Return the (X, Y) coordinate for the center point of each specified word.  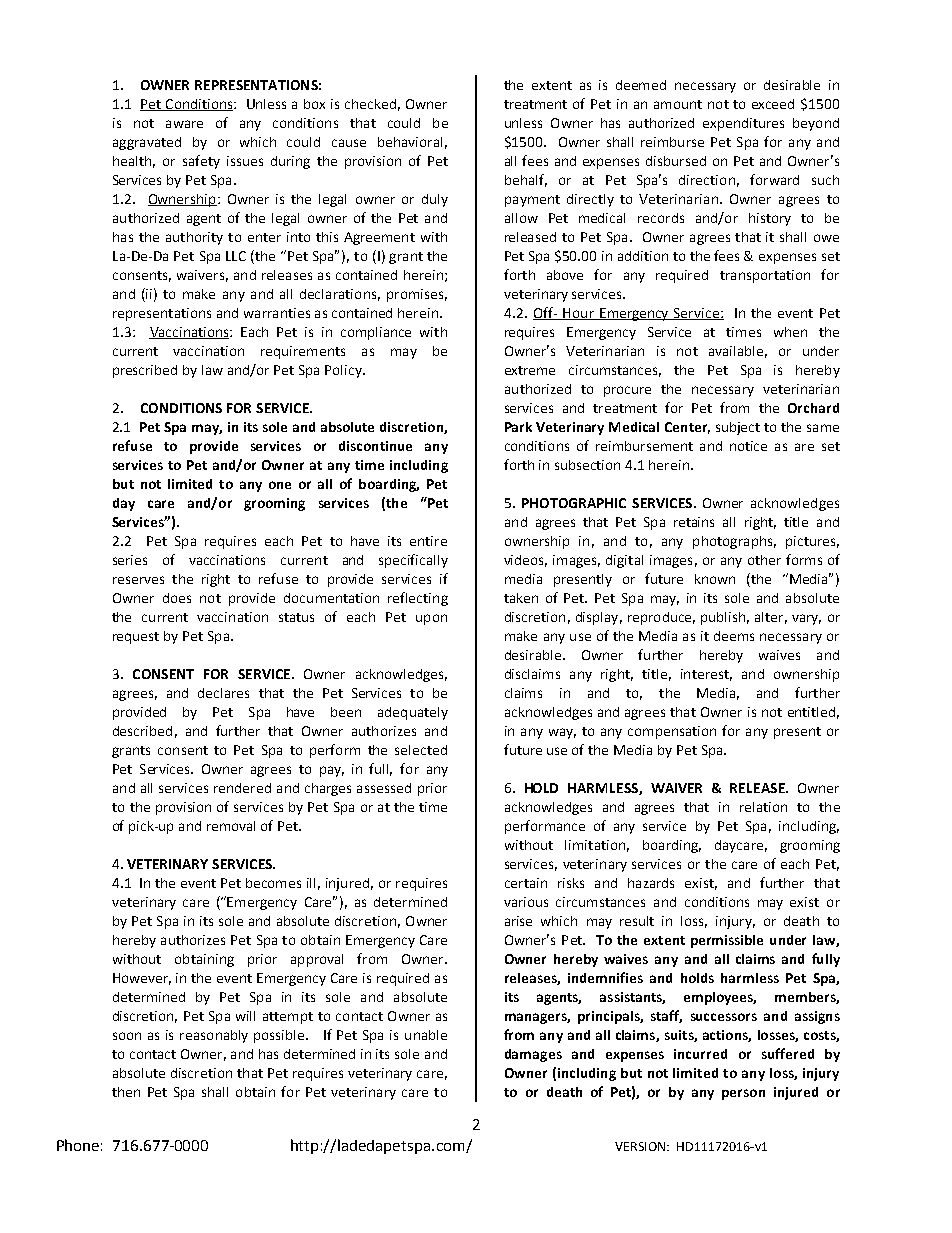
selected (421, 750)
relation (763, 807)
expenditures (743, 124)
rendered (242, 788)
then (126, 1092)
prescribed (145, 371)
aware (184, 124)
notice (748, 446)
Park (518, 427)
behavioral (410, 142)
